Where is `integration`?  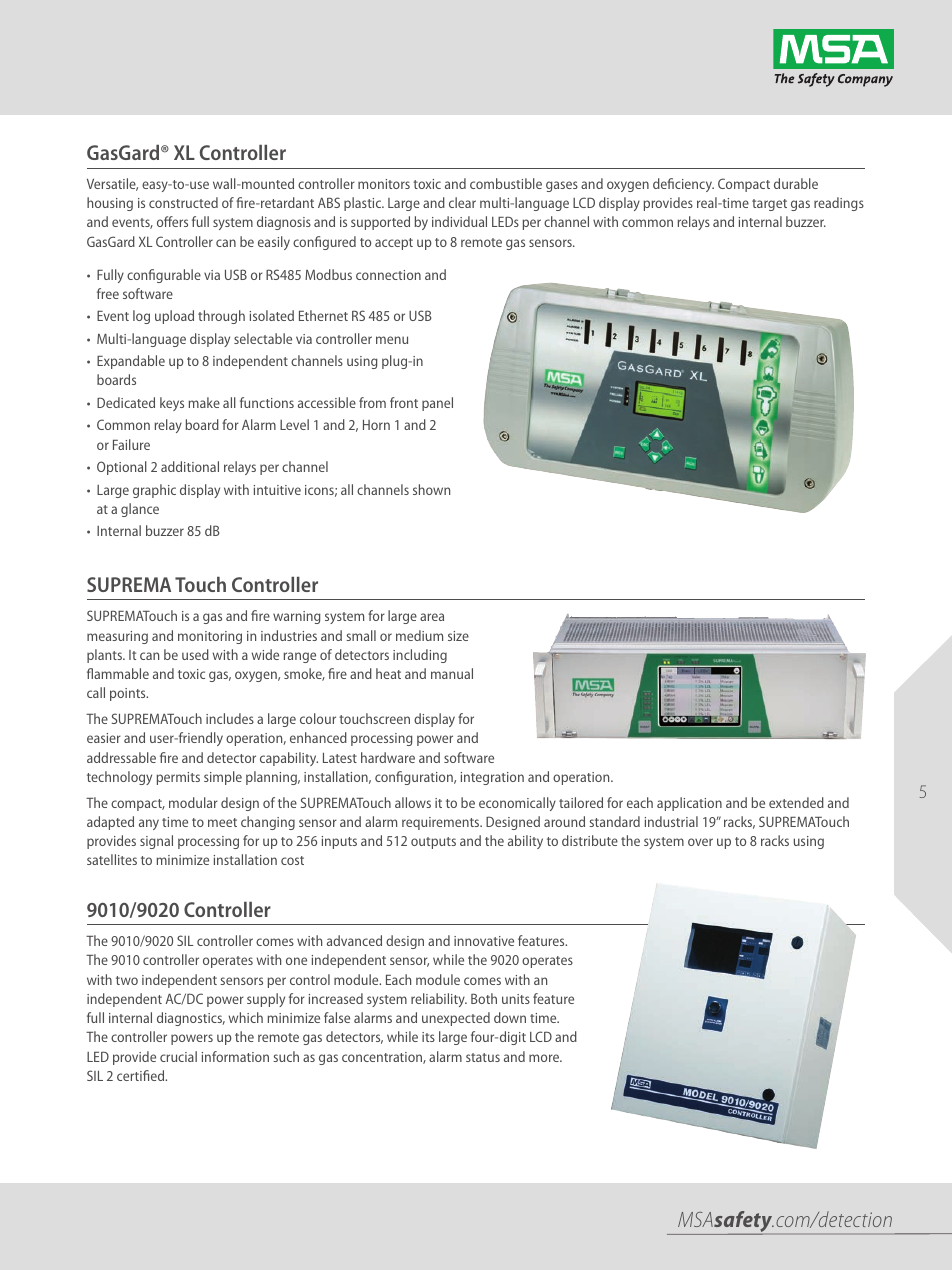
integration is located at coordinates (492, 778).
